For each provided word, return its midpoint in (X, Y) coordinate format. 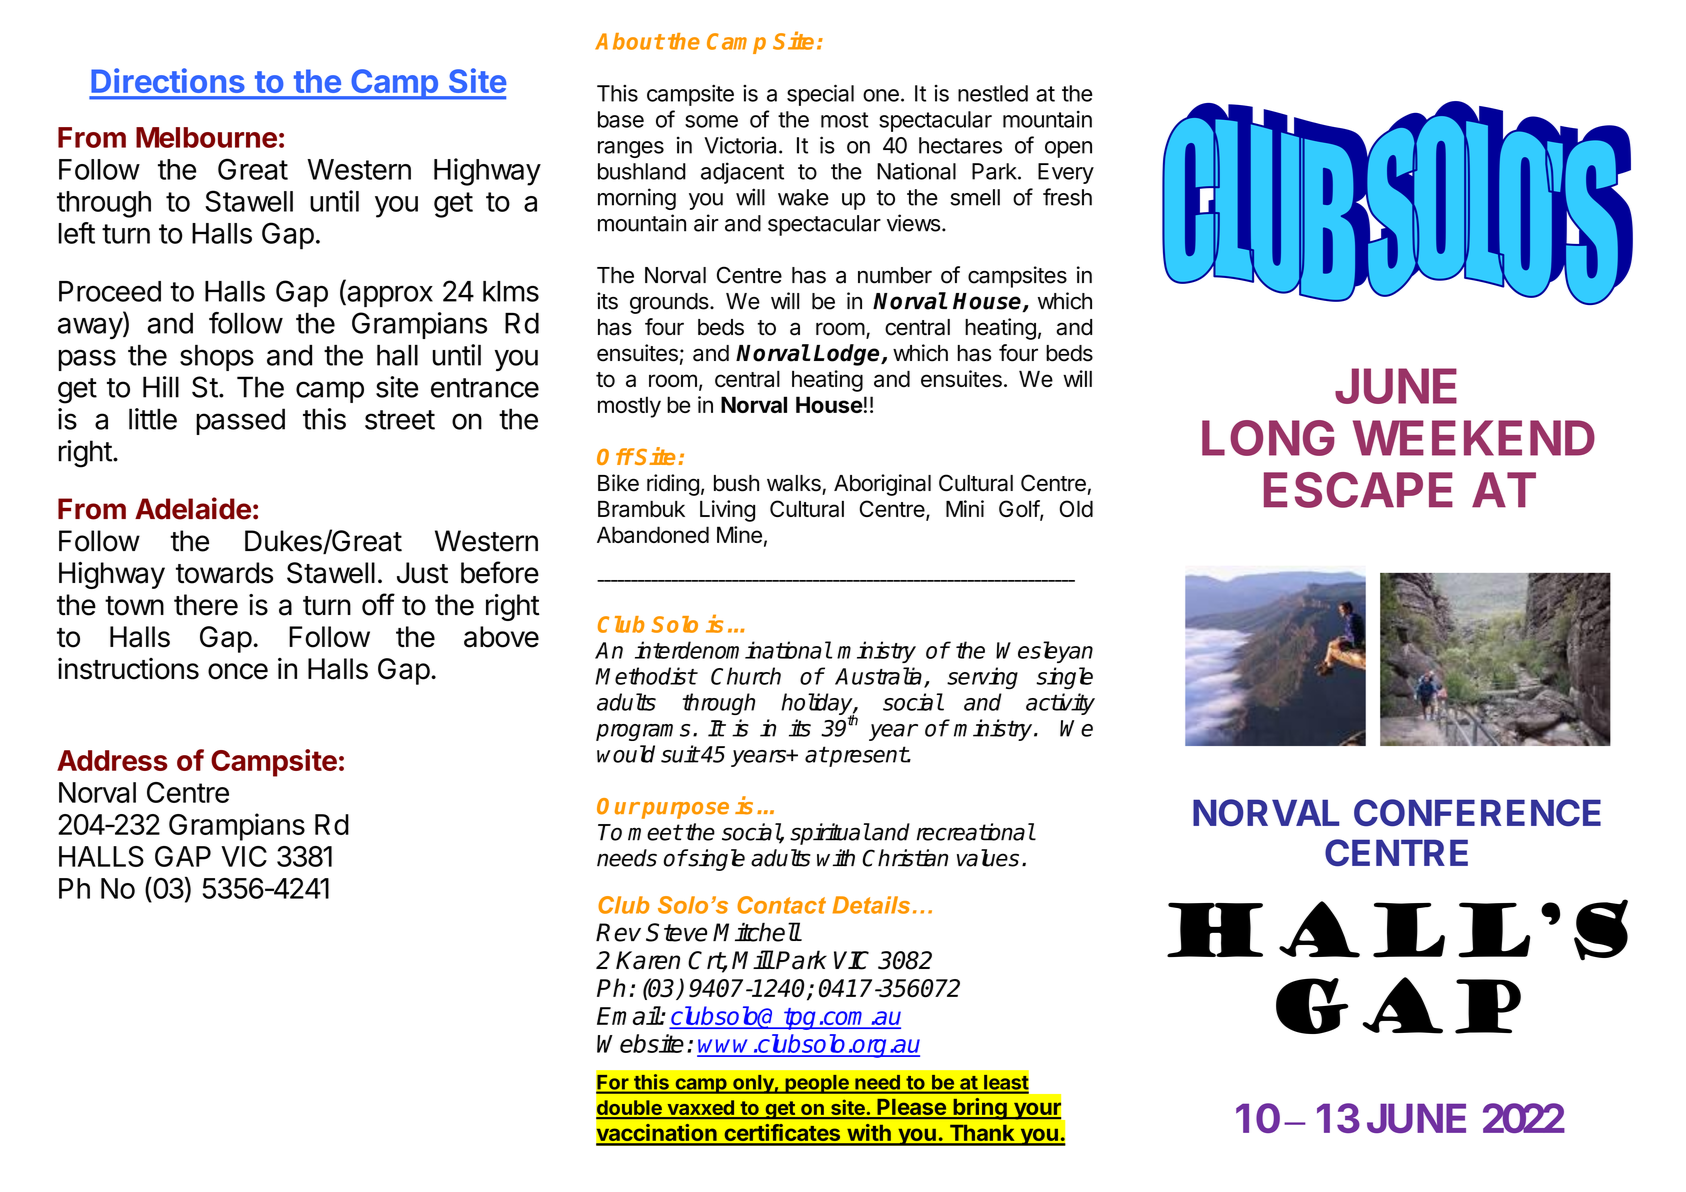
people (817, 1084)
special (820, 95)
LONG (1268, 438)
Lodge (848, 355)
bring (980, 1109)
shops (217, 358)
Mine (739, 534)
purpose (685, 810)
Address (112, 760)
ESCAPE (1358, 490)
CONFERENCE (1477, 813)
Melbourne (206, 137)
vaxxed (700, 1109)
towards (224, 573)
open (1068, 149)
